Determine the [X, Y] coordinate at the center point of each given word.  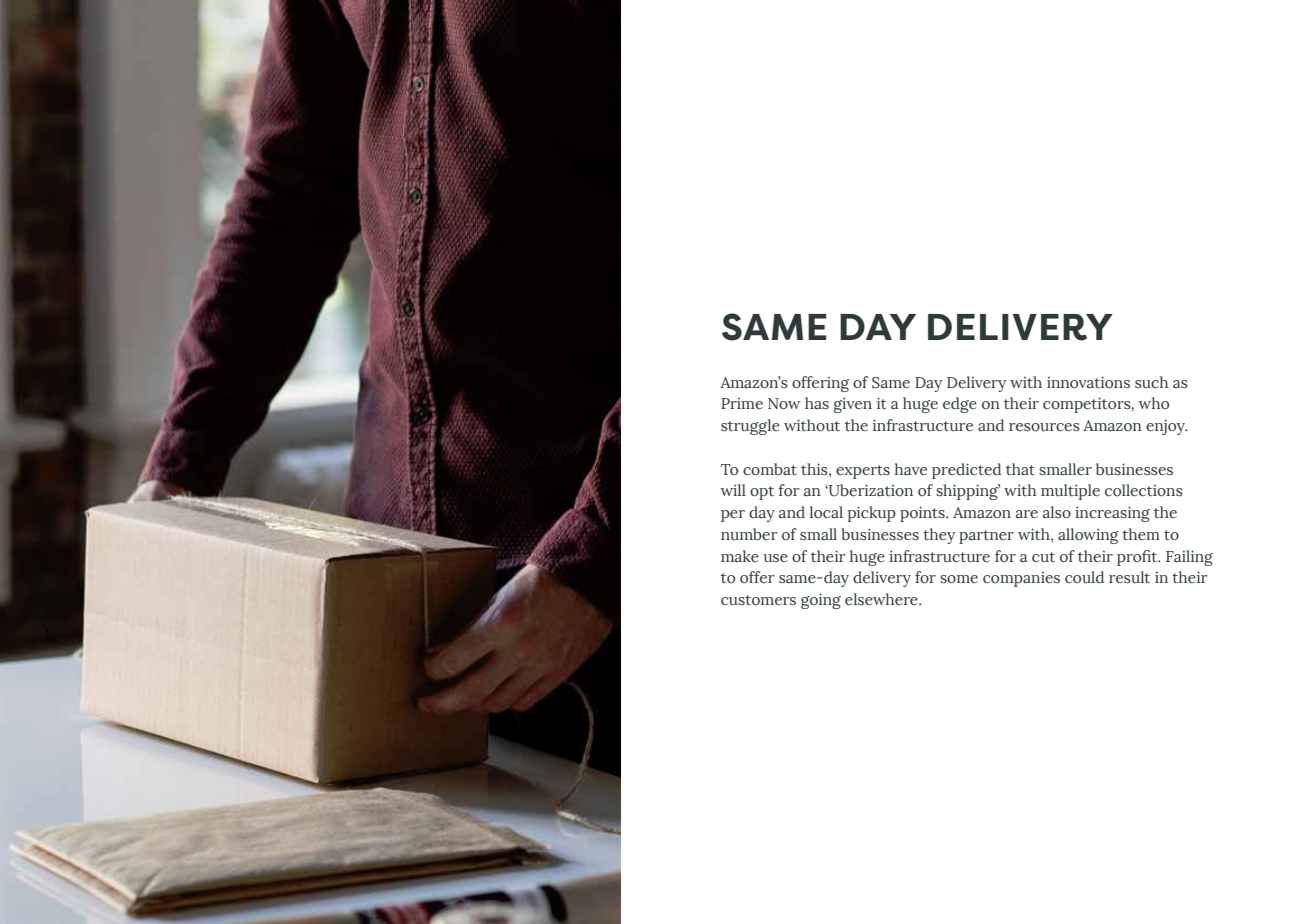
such [1151, 382]
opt [762, 493]
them [1141, 534]
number [749, 534]
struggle [750, 427]
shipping [968, 492]
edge [960, 405]
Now [784, 404]
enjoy [1166, 427]
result [1129, 577]
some [959, 579]
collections [1144, 490]
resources [1044, 427]
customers [758, 600]
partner [986, 537]
